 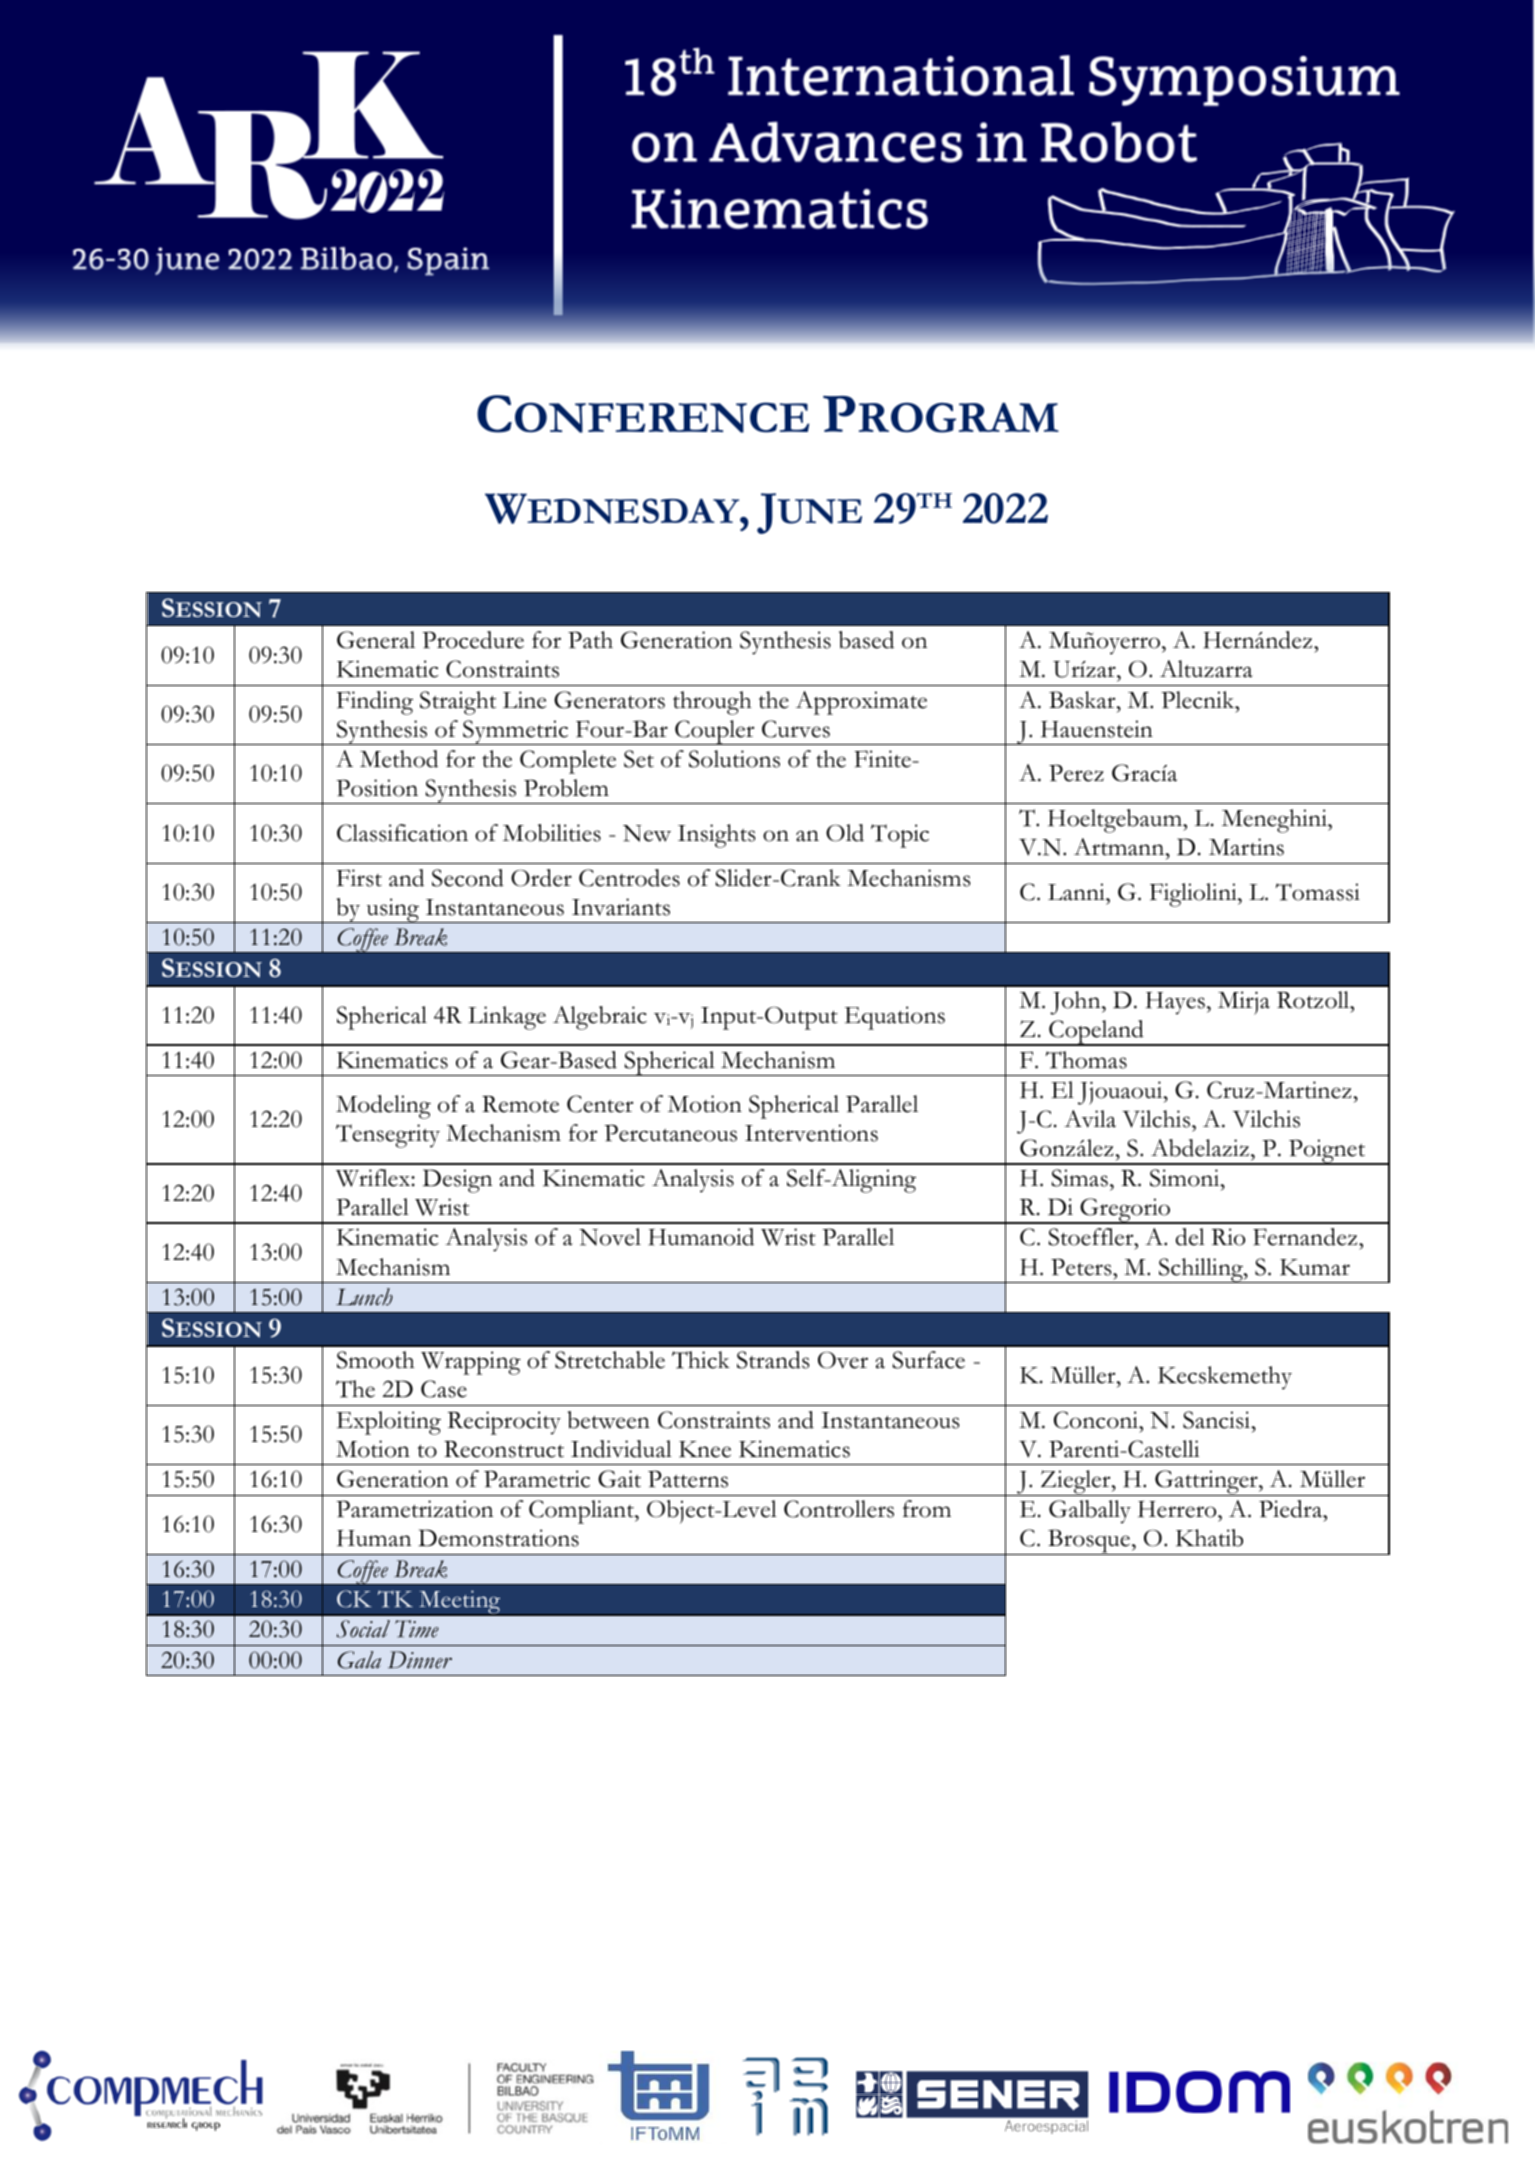 What do you see at coordinates (417, 1629) in the image?
I see `Time` at bounding box center [417, 1629].
